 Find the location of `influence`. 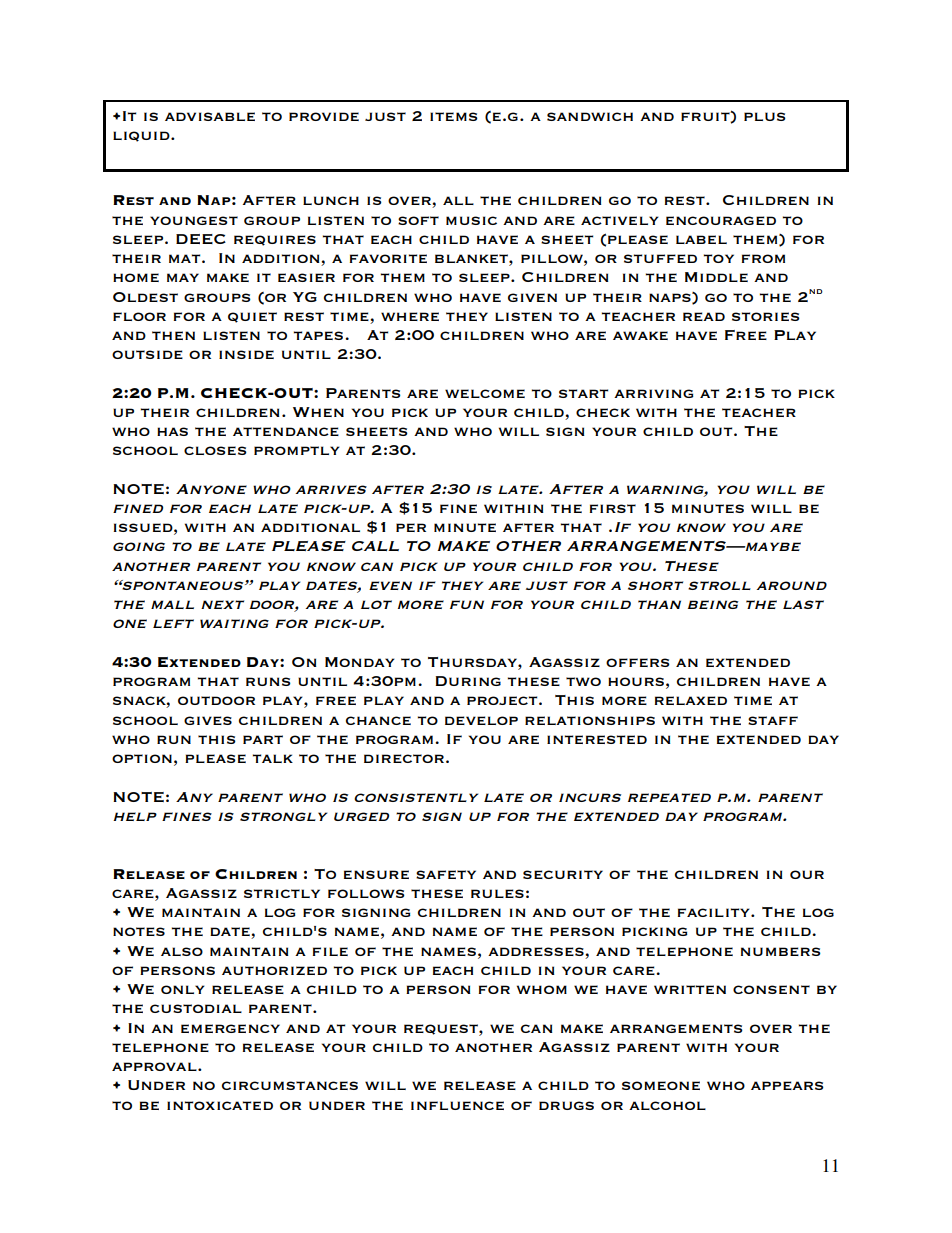

influence is located at coordinates (457, 1105).
